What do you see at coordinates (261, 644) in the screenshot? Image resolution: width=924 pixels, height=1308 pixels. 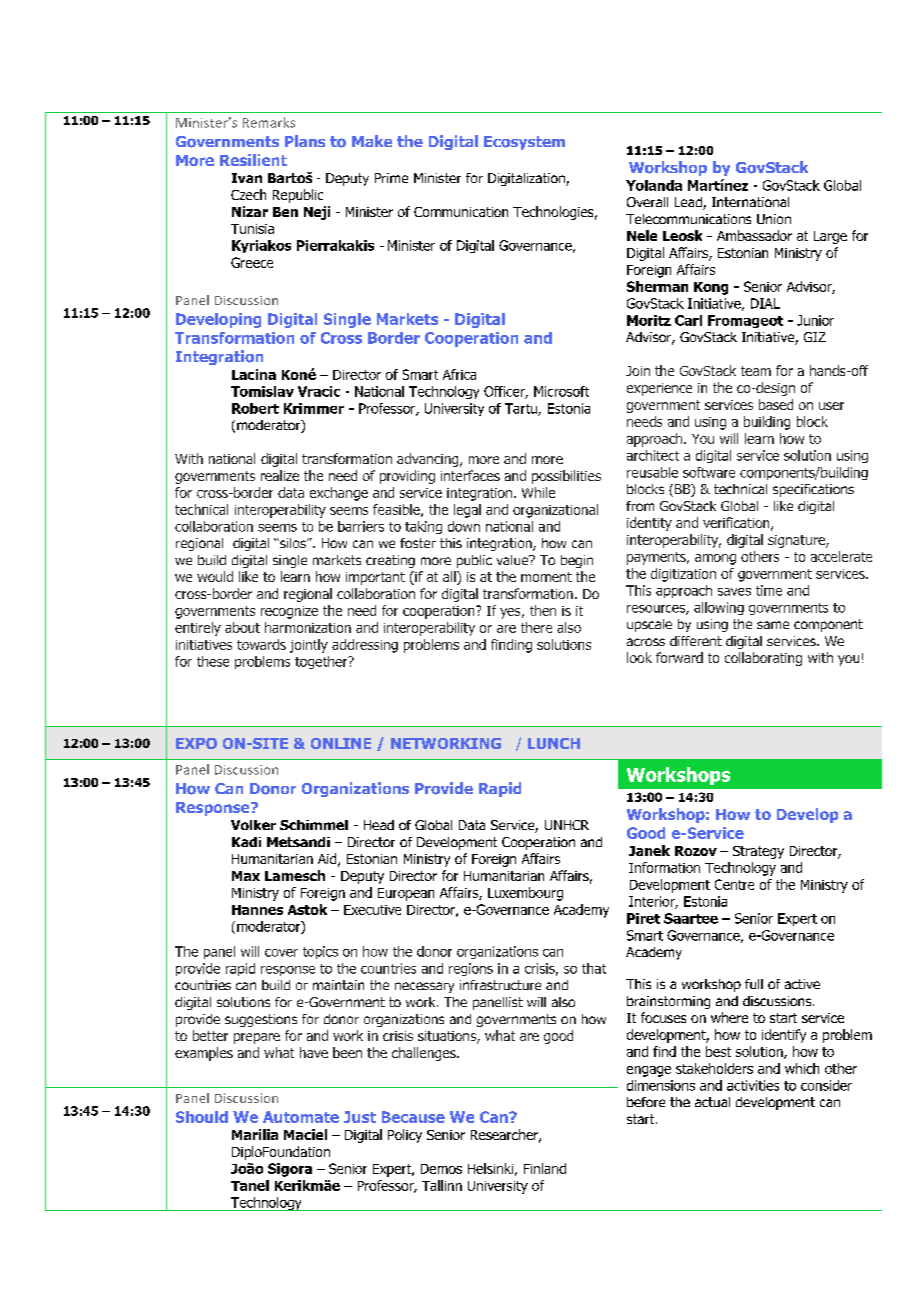 I see `towards` at bounding box center [261, 644].
